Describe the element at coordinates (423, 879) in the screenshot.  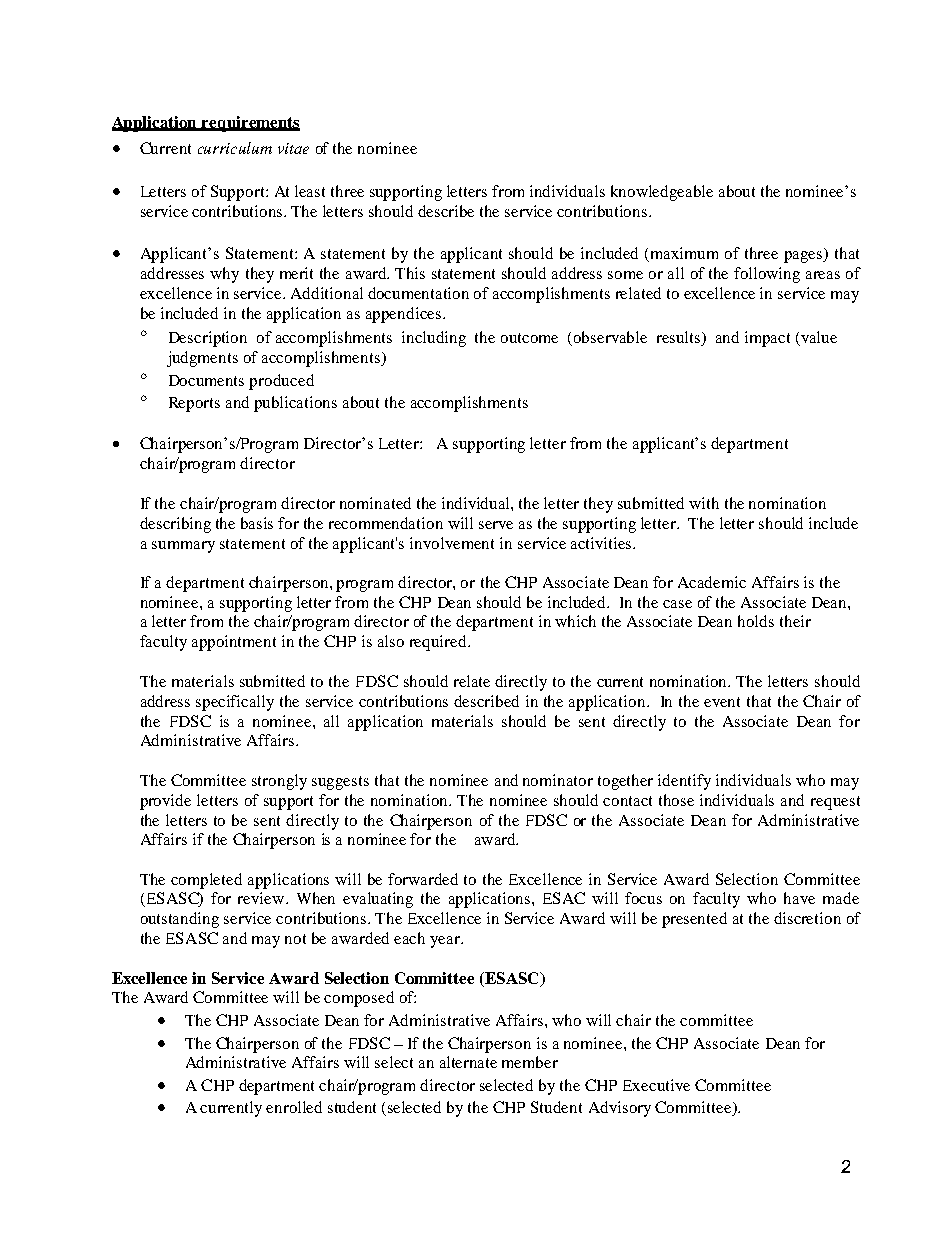
I see `forwarded` at that location.
